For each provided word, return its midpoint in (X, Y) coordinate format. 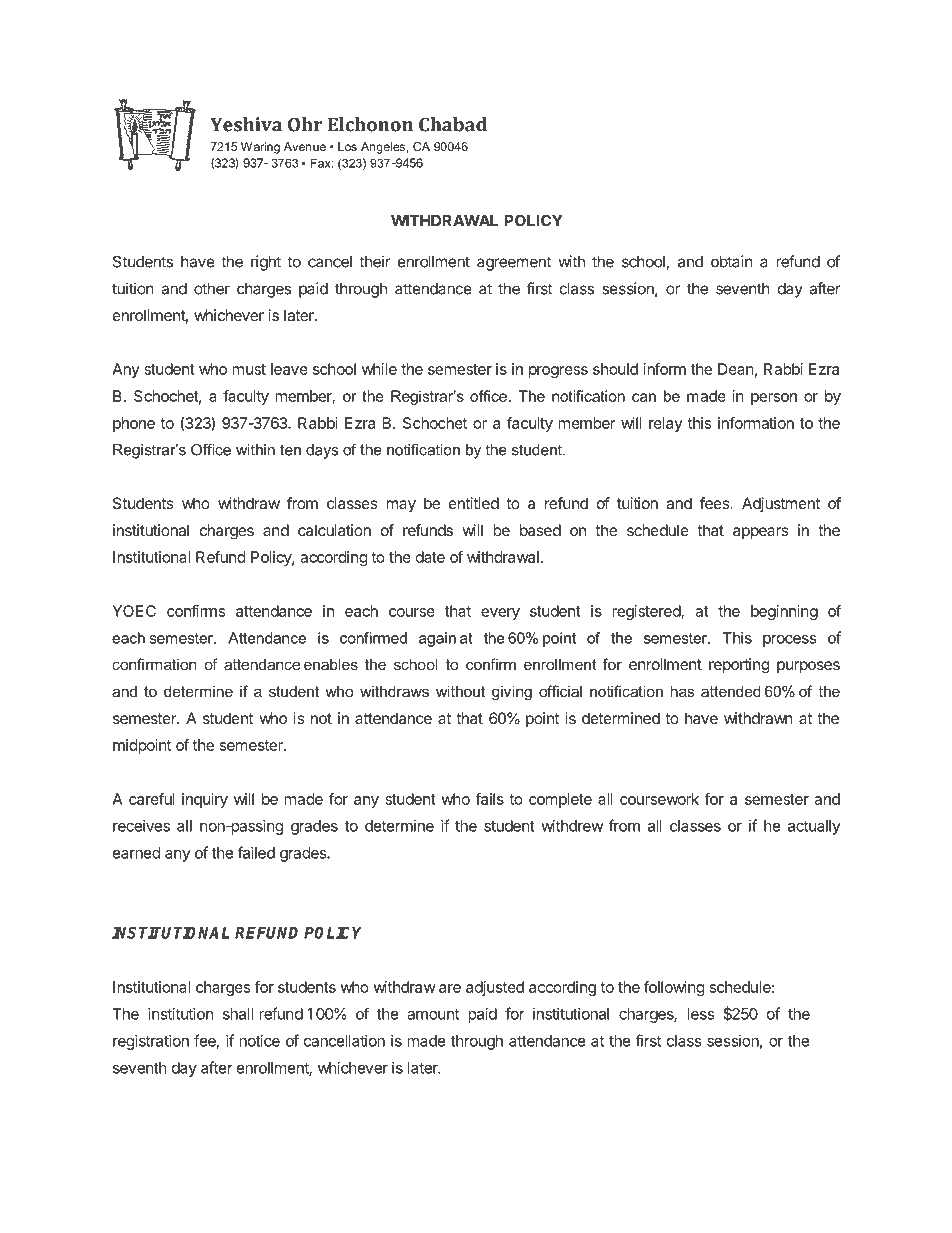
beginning (784, 612)
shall (238, 1014)
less (700, 1014)
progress (558, 372)
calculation (334, 530)
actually (814, 827)
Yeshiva (246, 124)
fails (489, 799)
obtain (732, 261)
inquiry (205, 800)
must (249, 369)
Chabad (453, 124)
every (500, 614)
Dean (736, 369)
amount (433, 1014)
